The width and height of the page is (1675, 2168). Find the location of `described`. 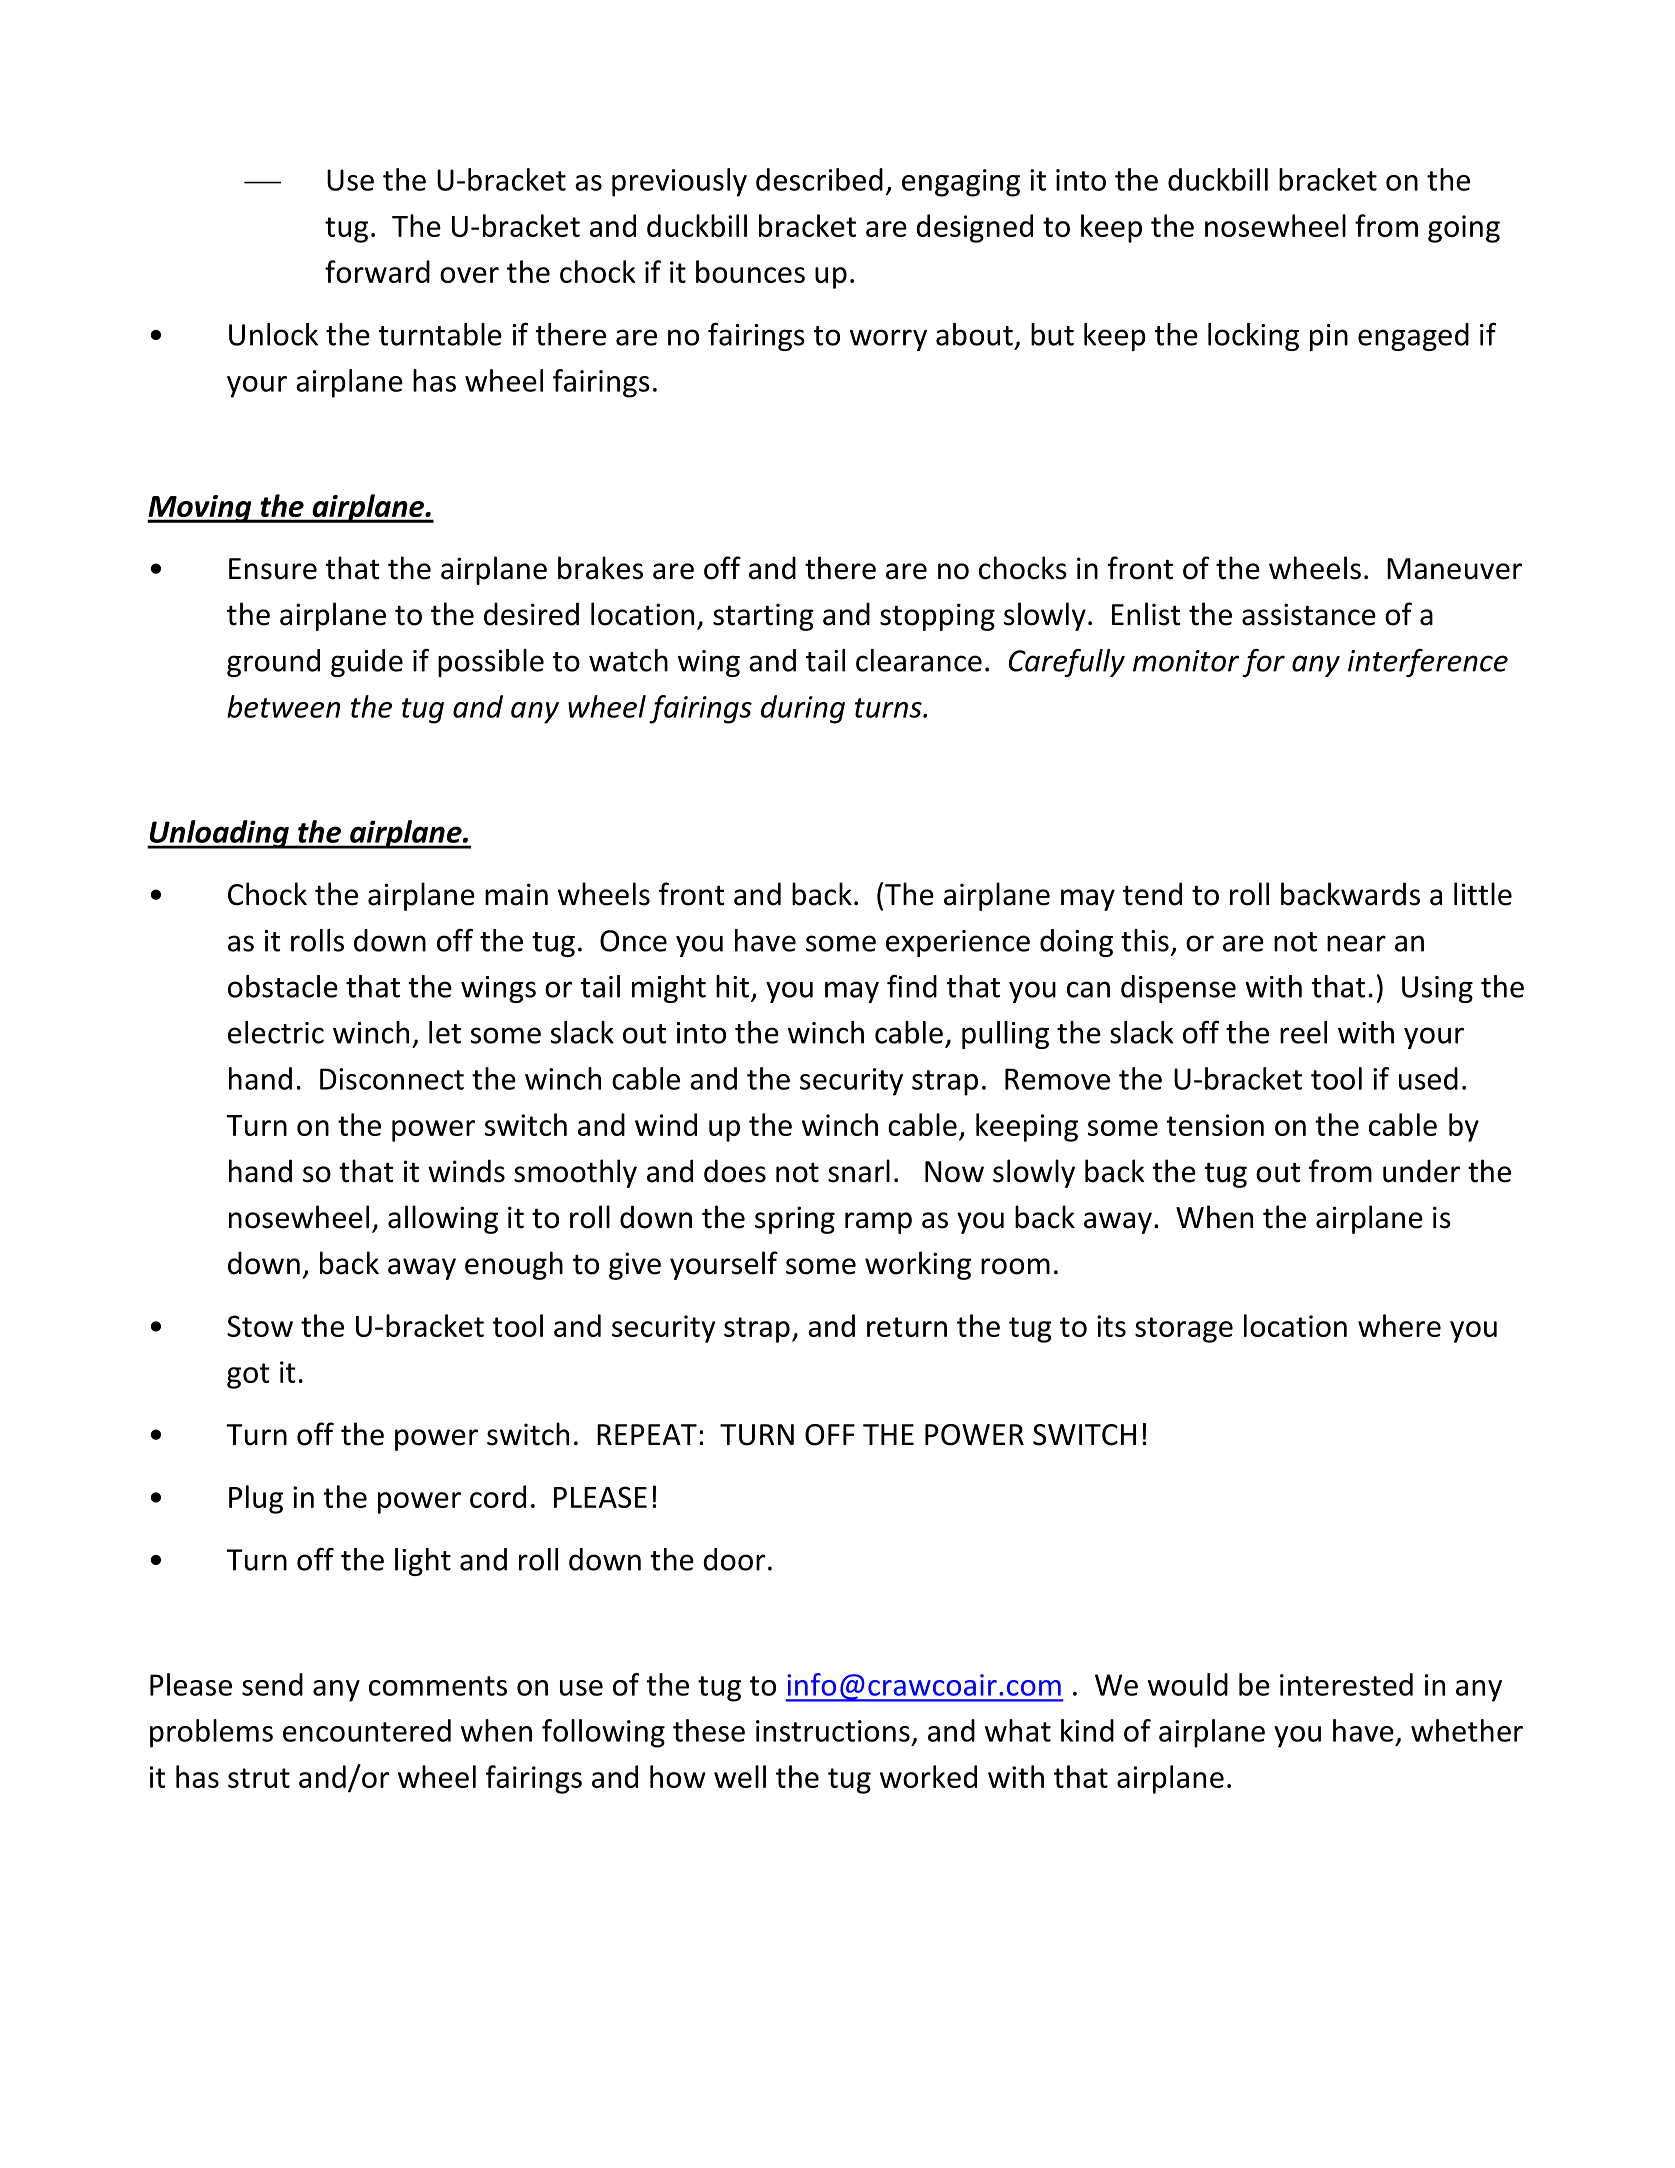

described is located at coordinates (819, 179).
